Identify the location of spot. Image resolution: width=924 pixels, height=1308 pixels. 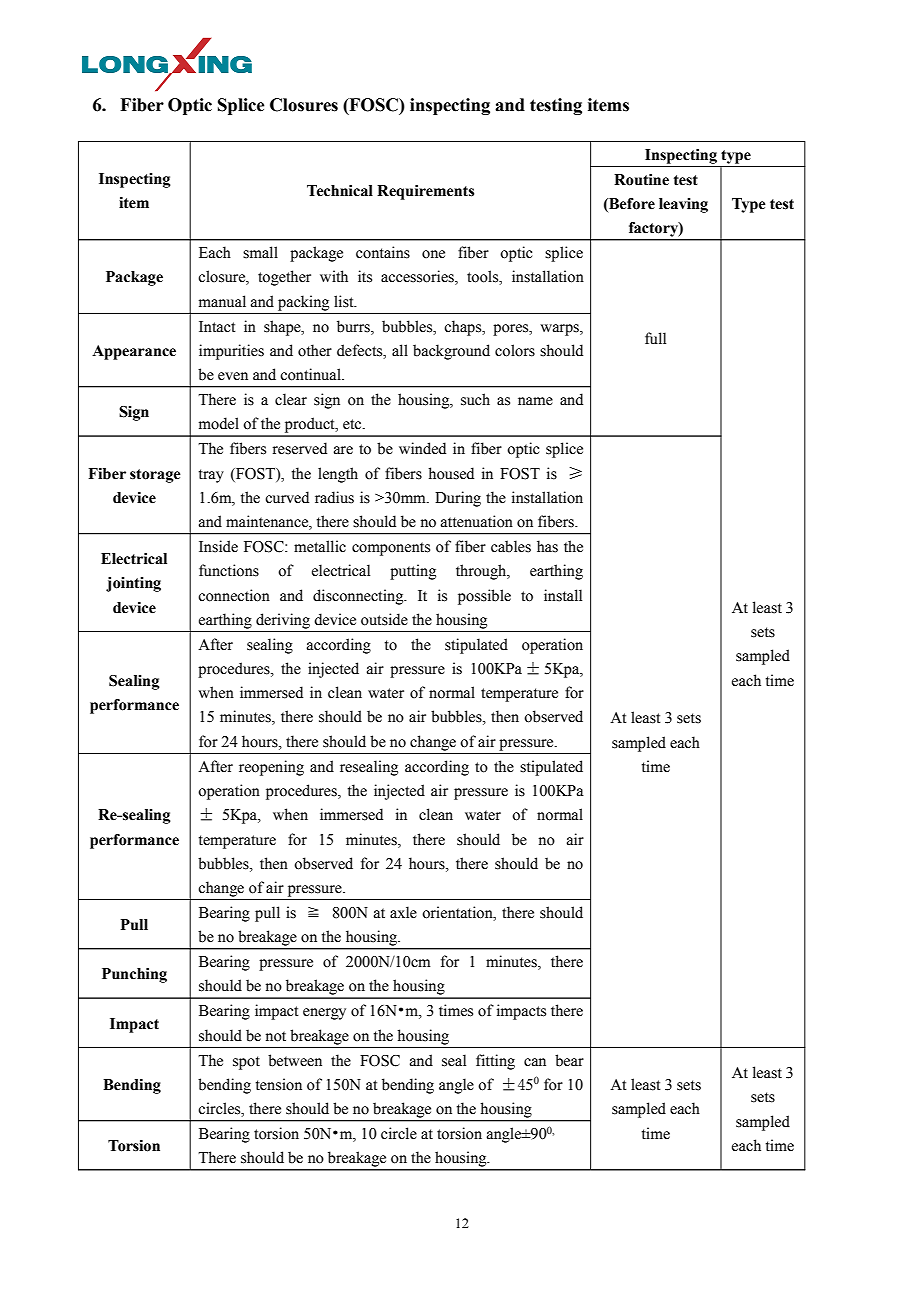
(246, 1063).
